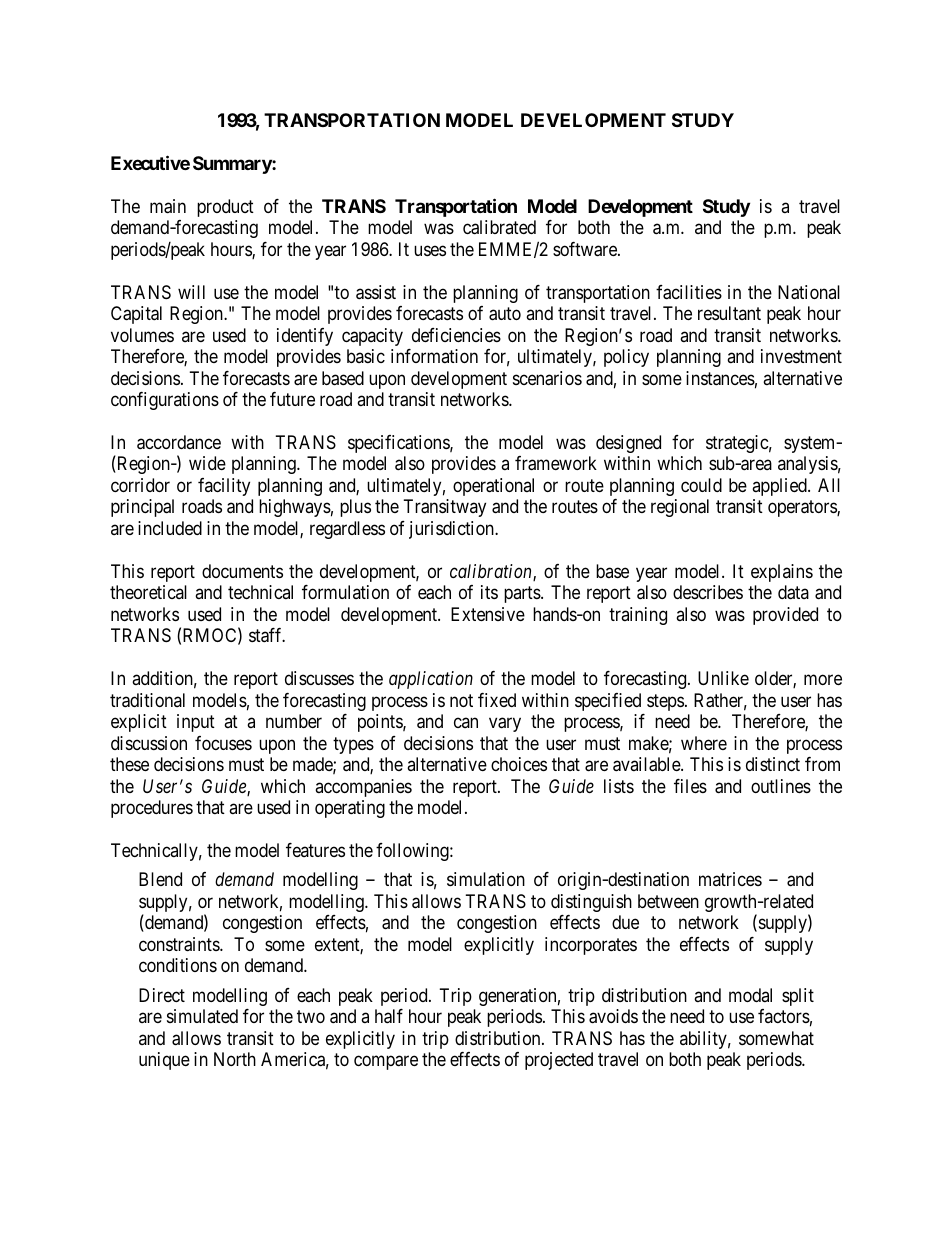 The width and height of the document is (952, 1233). What do you see at coordinates (267, 635) in the document?
I see `staff` at bounding box center [267, 635].
